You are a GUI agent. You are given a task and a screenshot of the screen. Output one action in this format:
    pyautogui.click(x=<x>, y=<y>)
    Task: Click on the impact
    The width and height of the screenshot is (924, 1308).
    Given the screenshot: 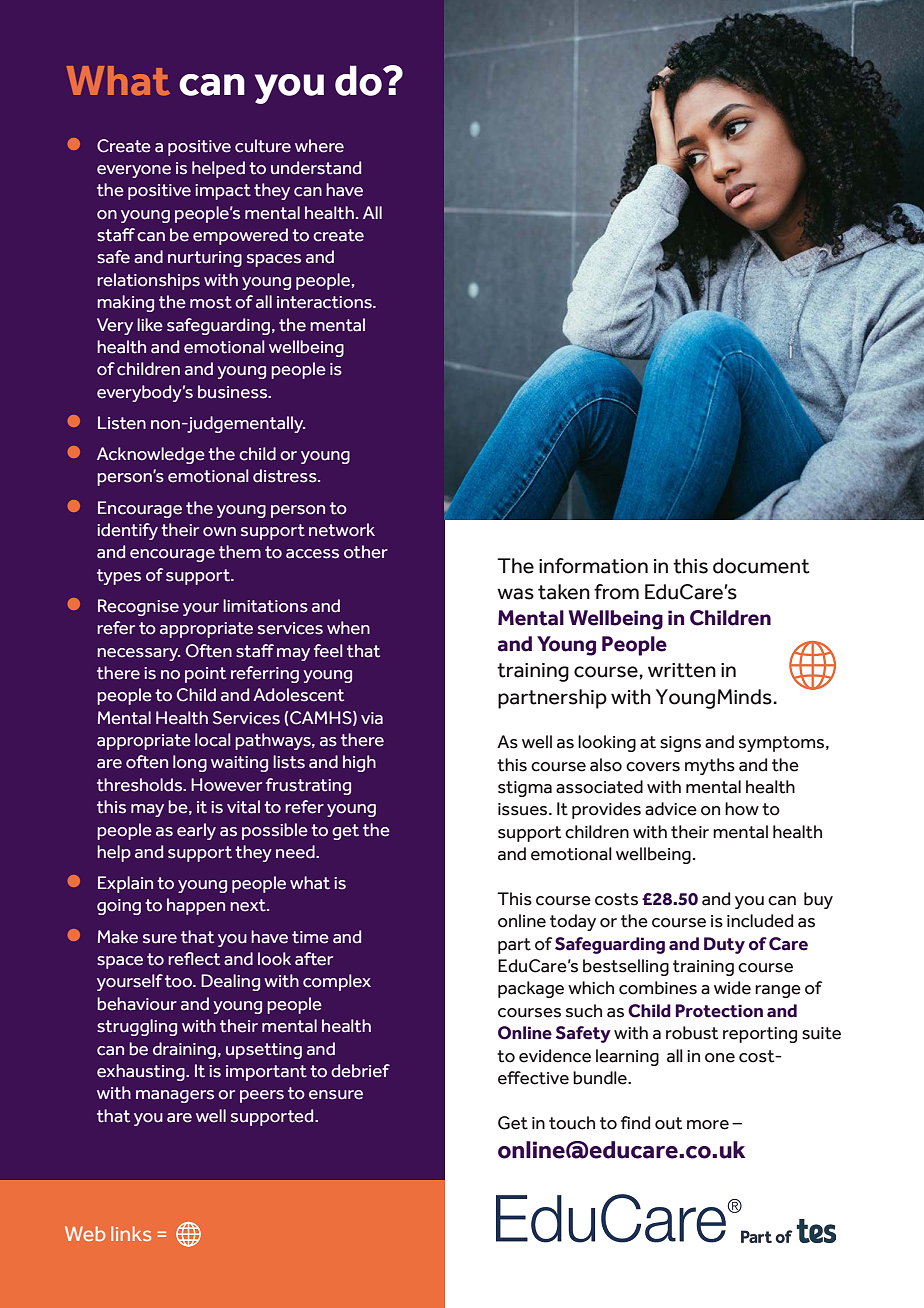 What is the action you would take?
    pyautogui.click(x=223, y=192)
